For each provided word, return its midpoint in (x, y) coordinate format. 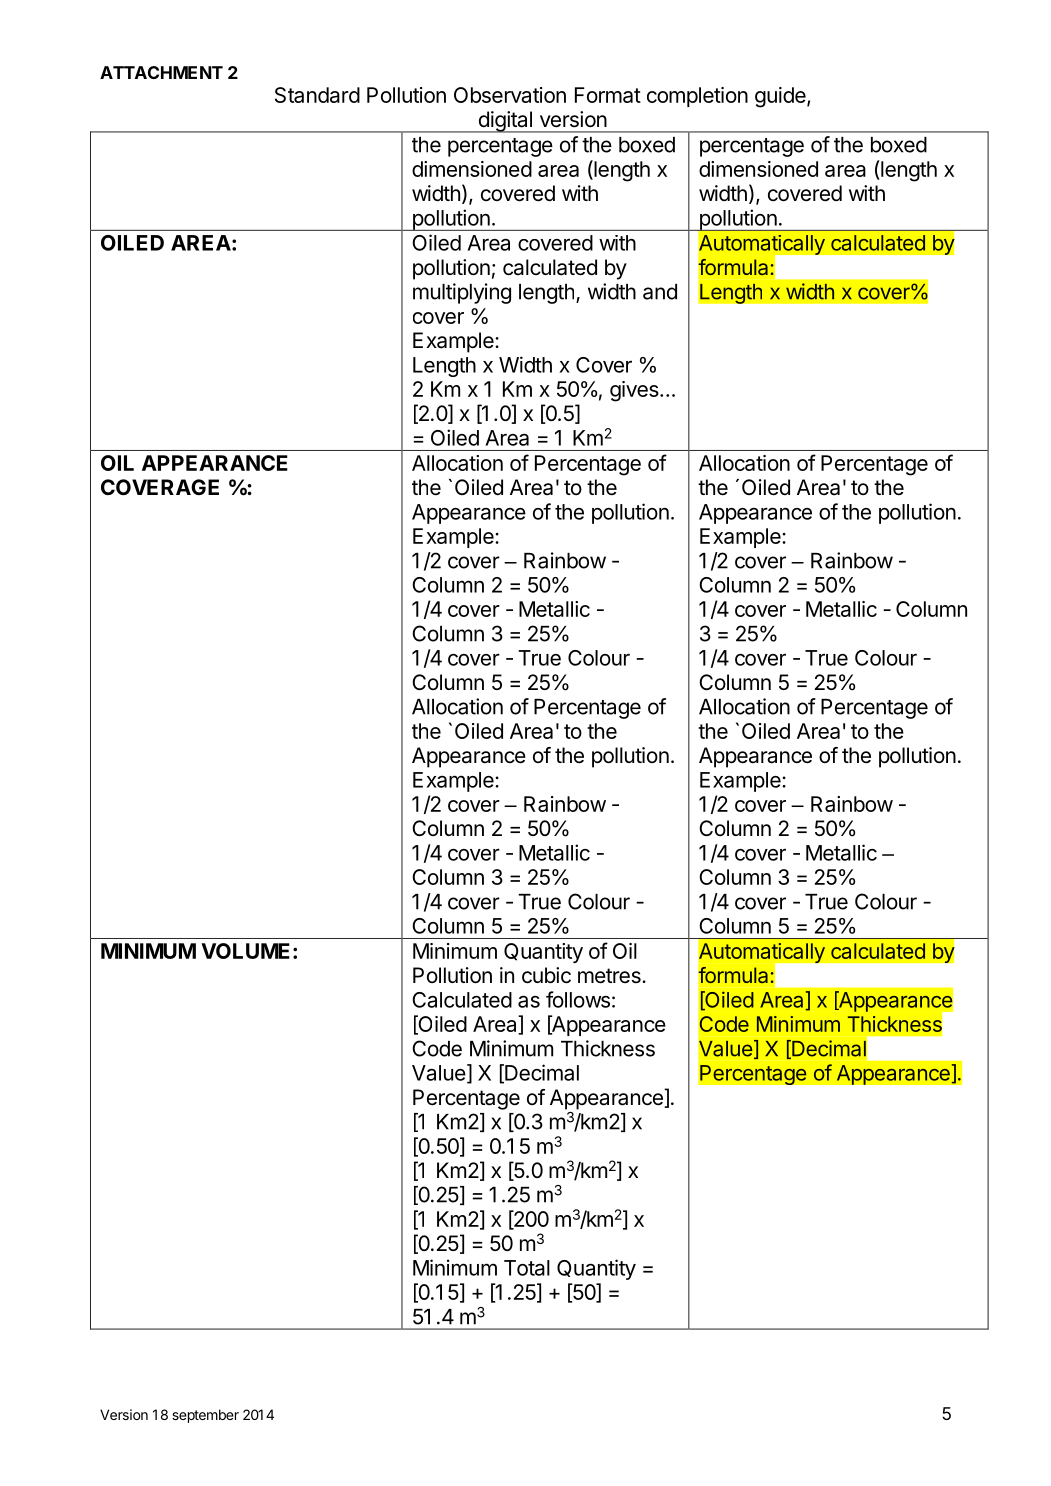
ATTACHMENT (161, 72)
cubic (546, 975)
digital (505, 122)
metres (610, 976)
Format (608, 95)
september (205, 1416)
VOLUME (245, 951)
